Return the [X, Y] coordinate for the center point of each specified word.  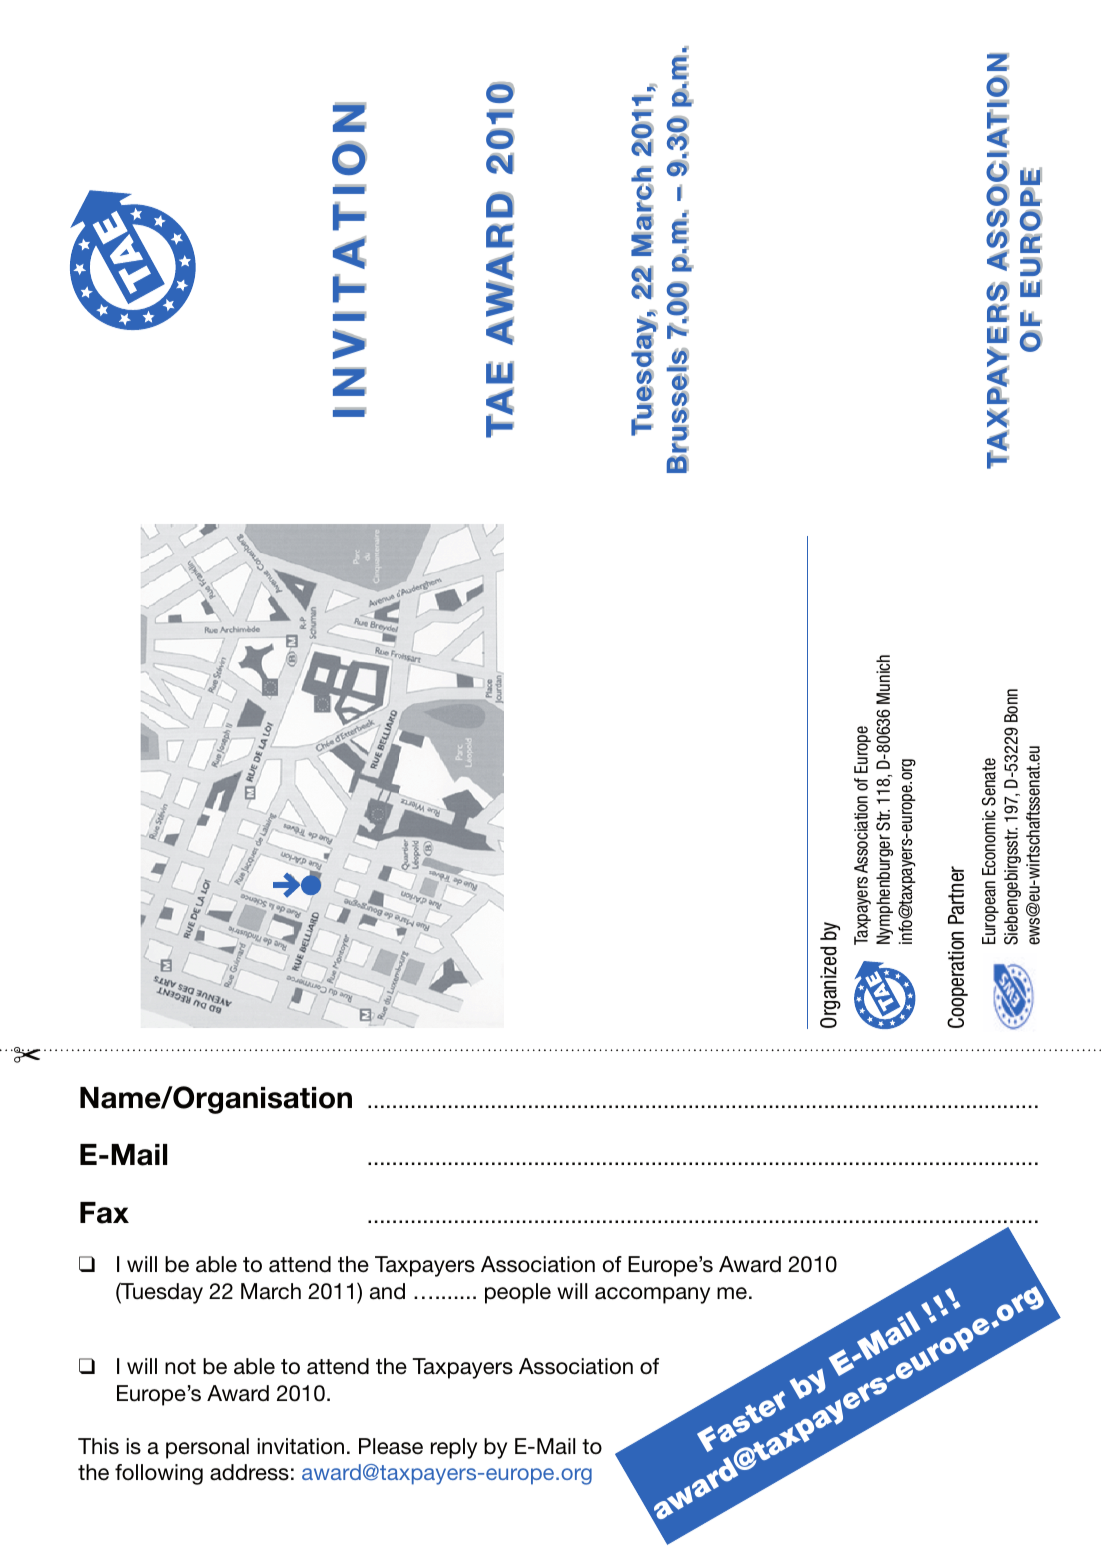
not [180, 1366]
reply [454, 1448]
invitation [300, 1446]
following [159, 1474]
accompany [652, 1295]
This [98, 1446]
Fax [104, 1213]
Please [391, 1446]
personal [207, 1448]
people [518, 1293]
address [249, 1472]
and [387, 1291]
